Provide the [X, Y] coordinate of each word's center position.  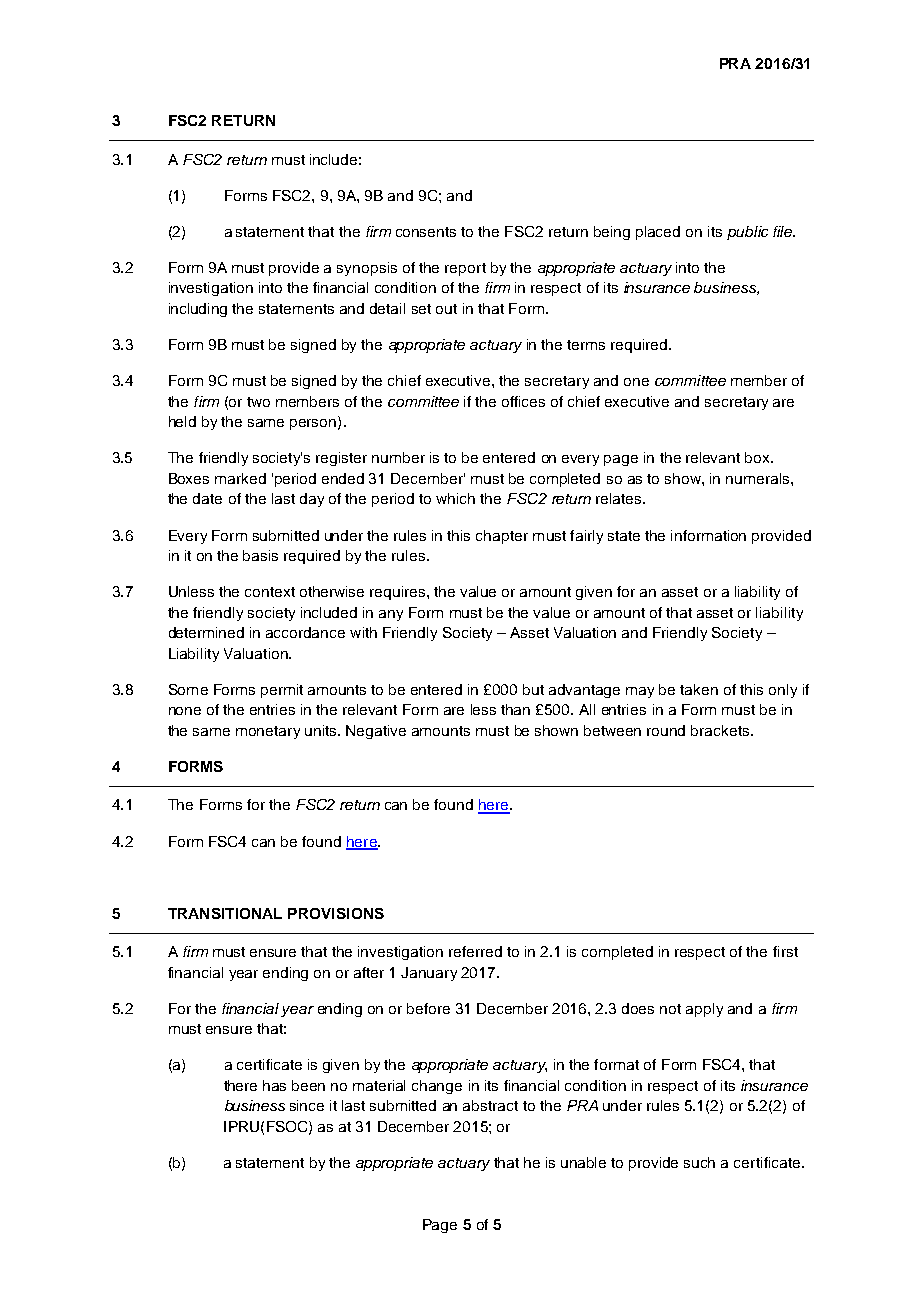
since [307, 1105]
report [465, 269]
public [747, 233]
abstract [490, 1105]
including [198, 310]
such [699, 1162]
